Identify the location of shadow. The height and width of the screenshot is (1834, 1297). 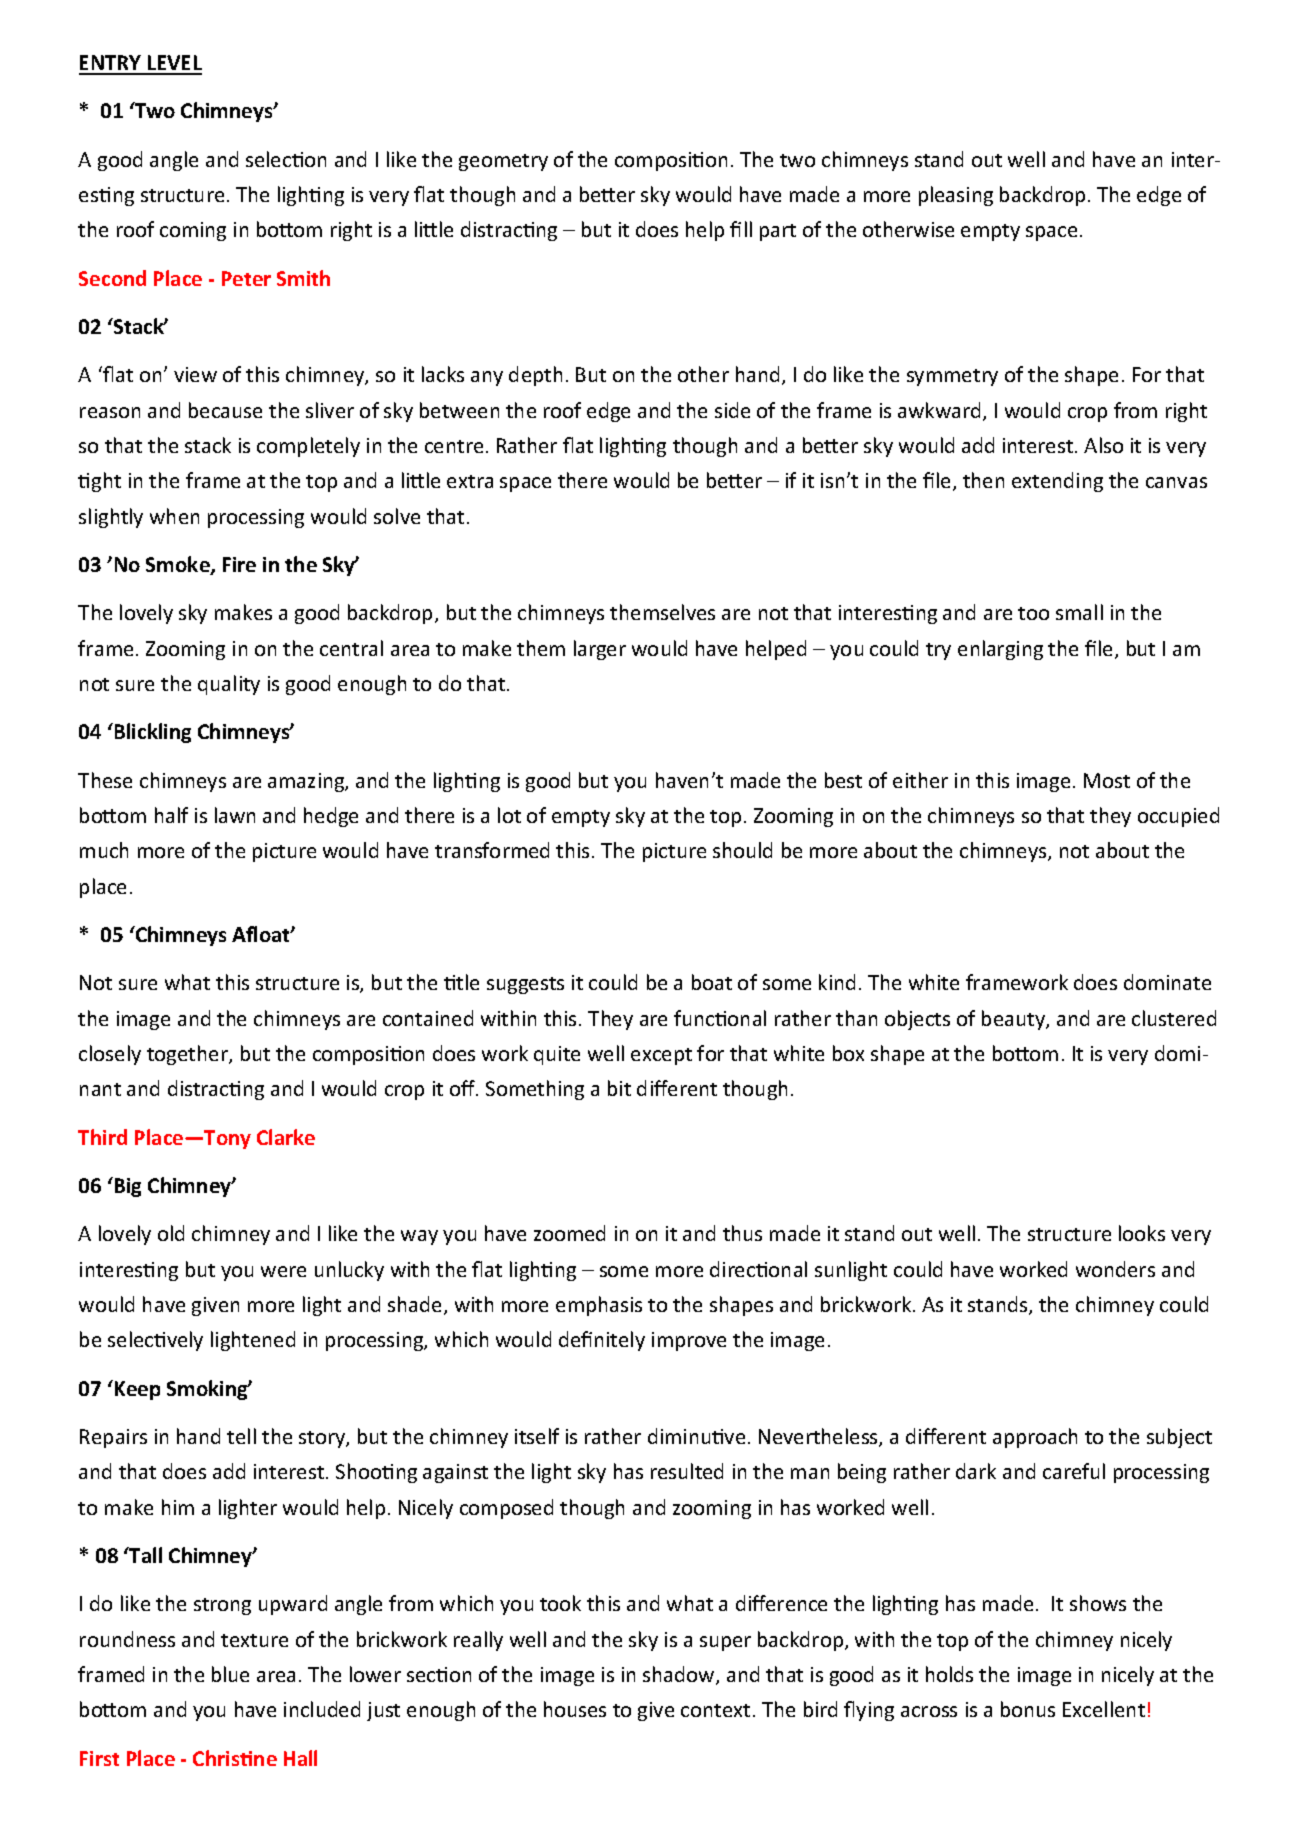
(680, 1675).
